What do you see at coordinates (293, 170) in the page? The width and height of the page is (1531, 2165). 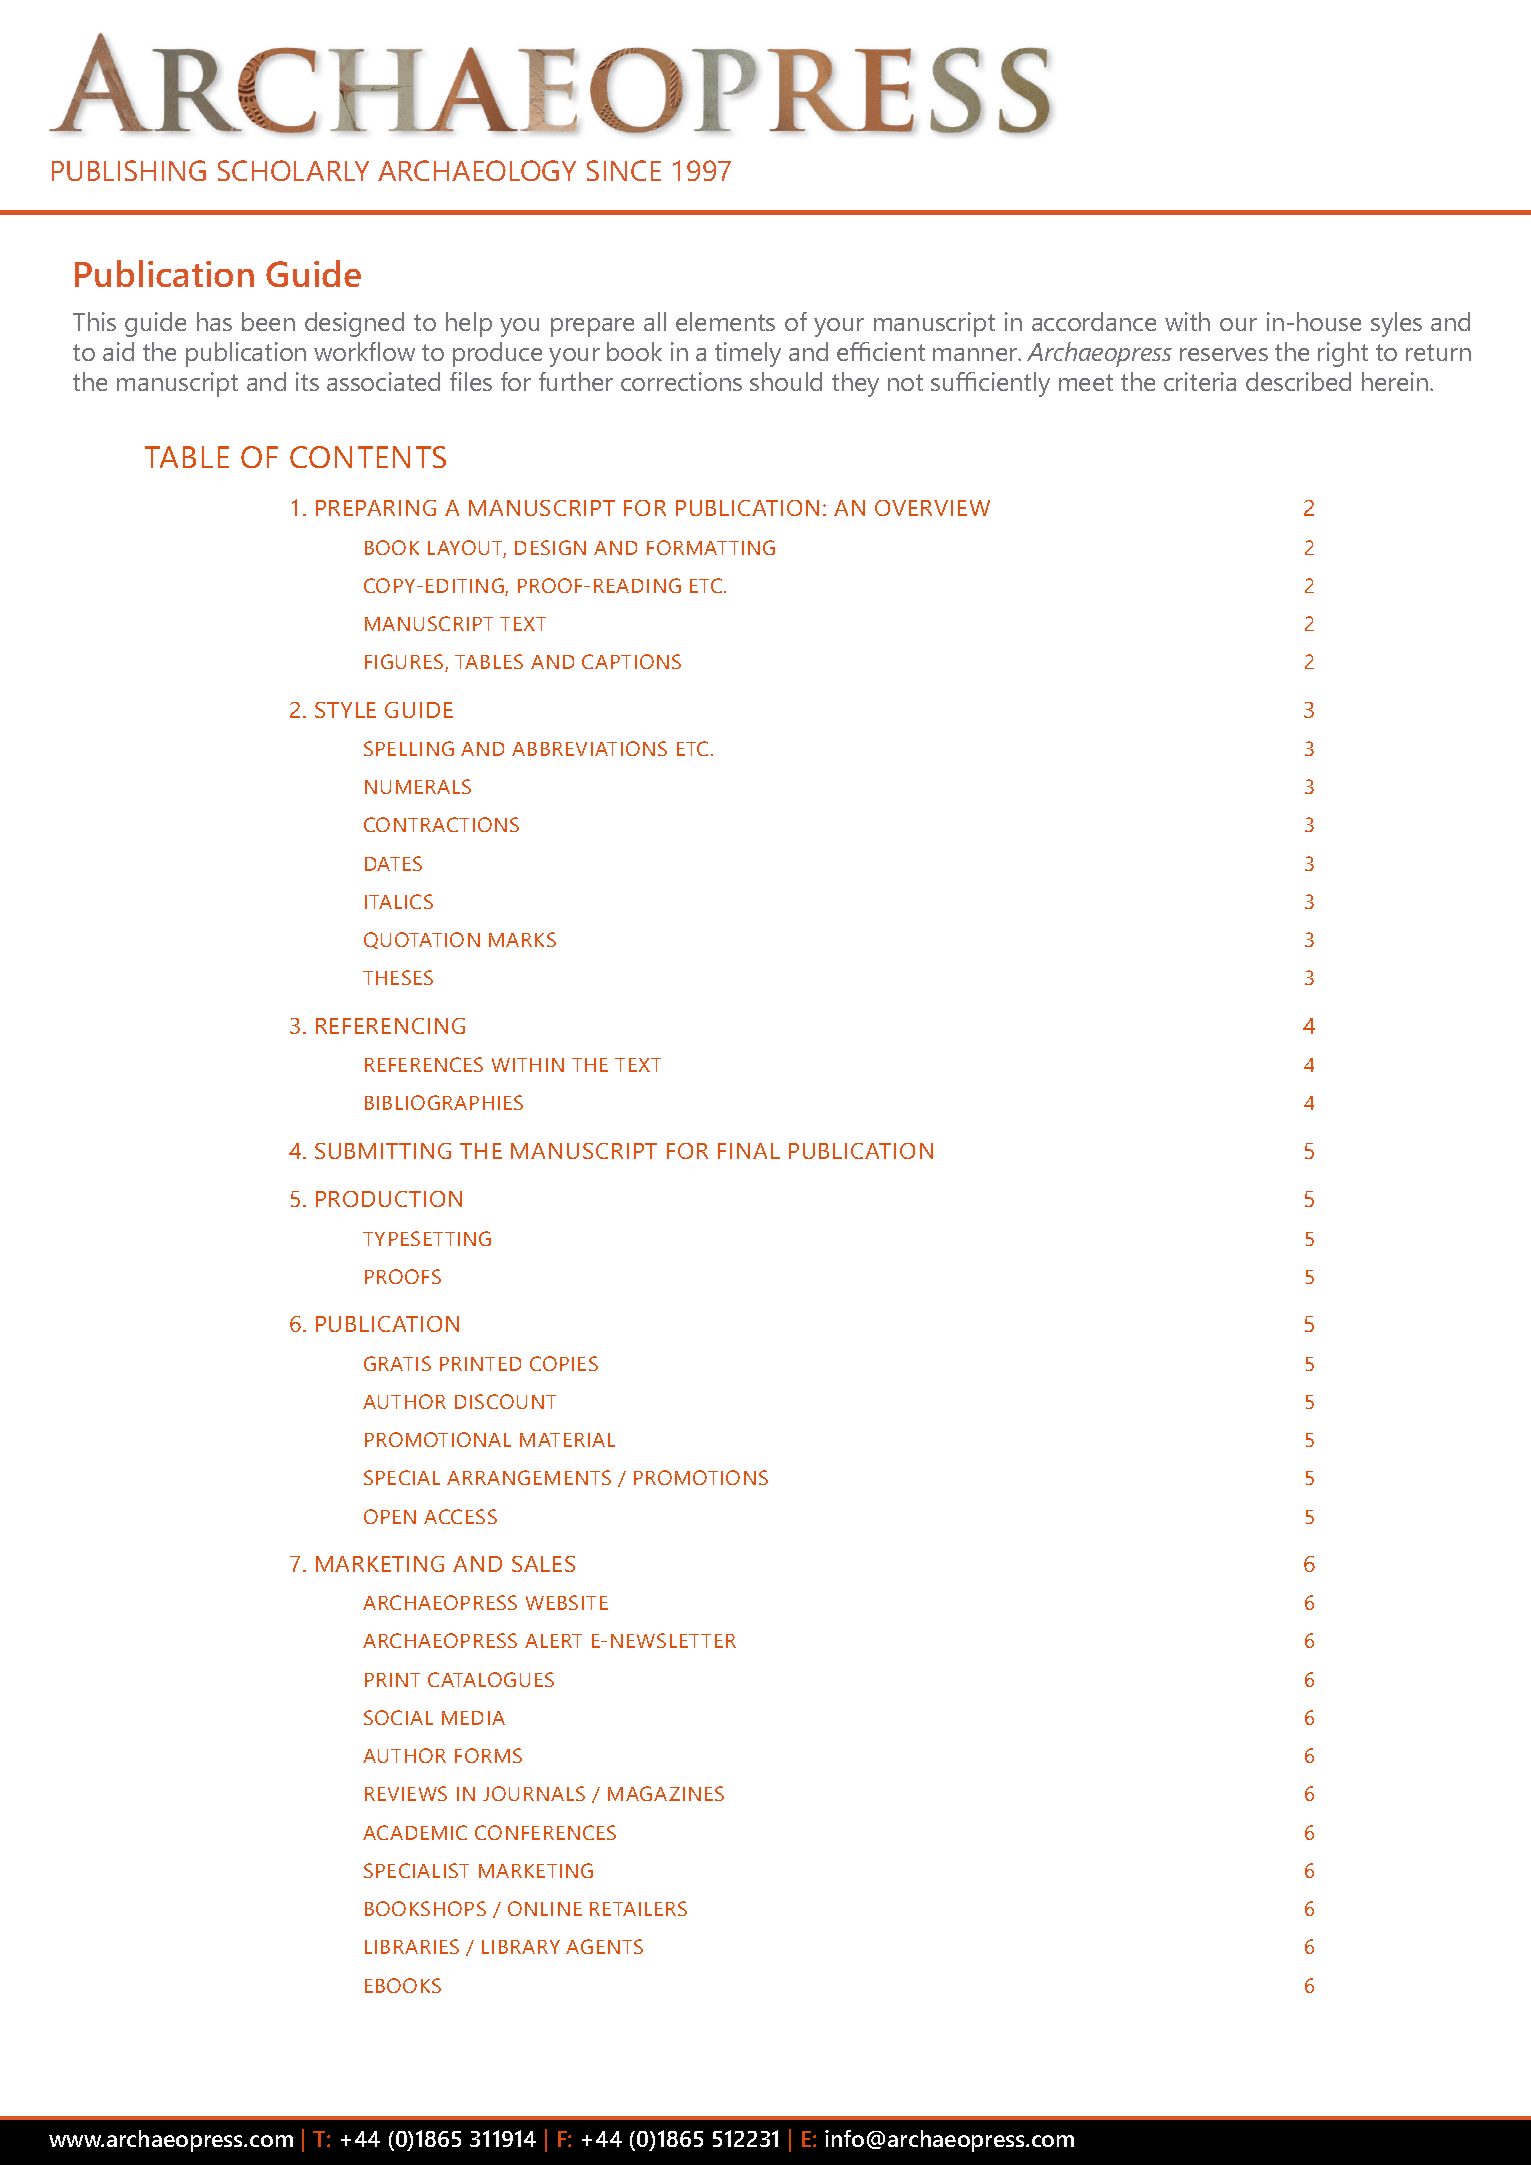 I see `SCHOLARLY` at bounding box center [293, 170].
